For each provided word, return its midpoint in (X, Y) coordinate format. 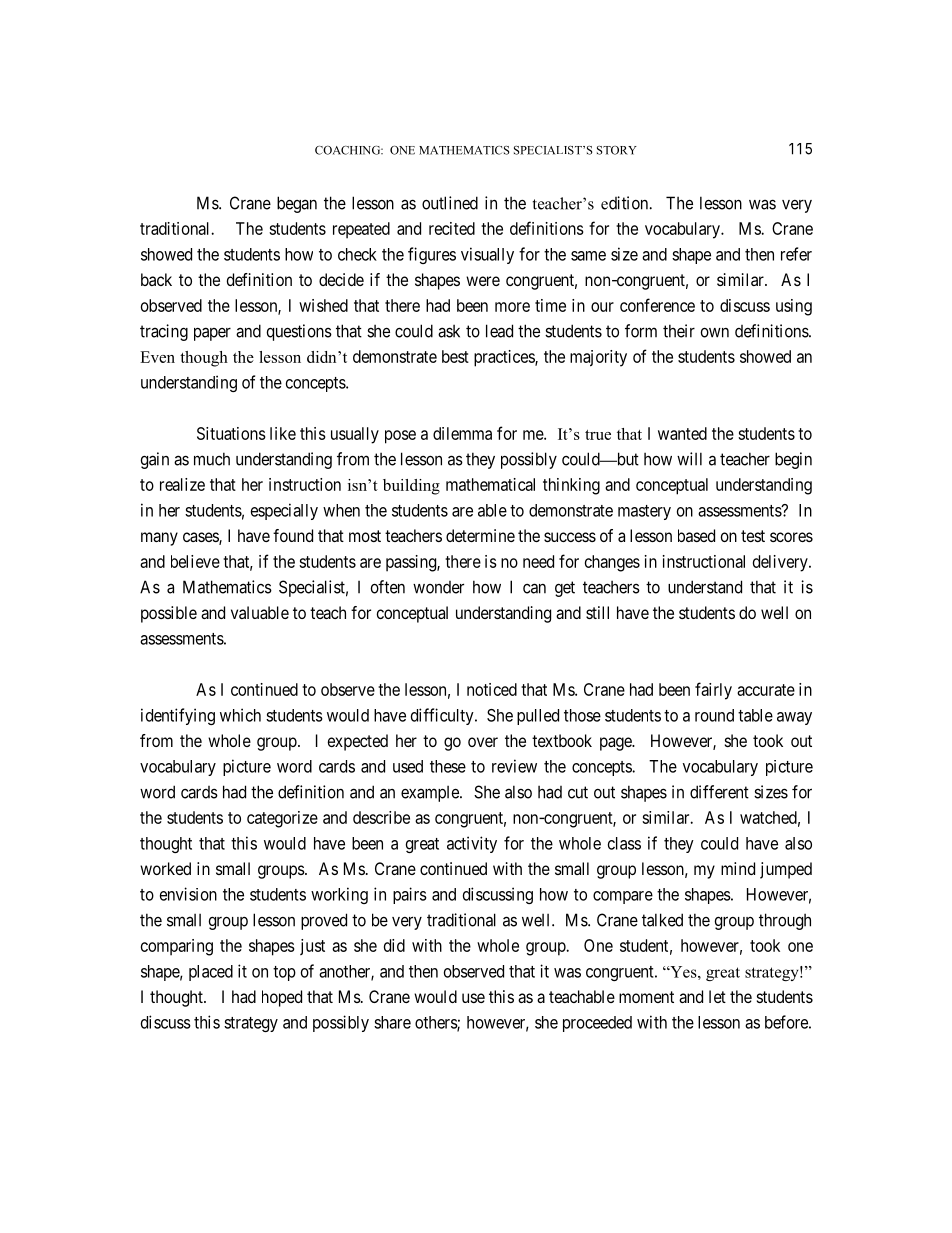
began (297, 204)
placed (211, 973)
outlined (450, 203)
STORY (617, 150)
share (392, 1022)
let (717, 996)
